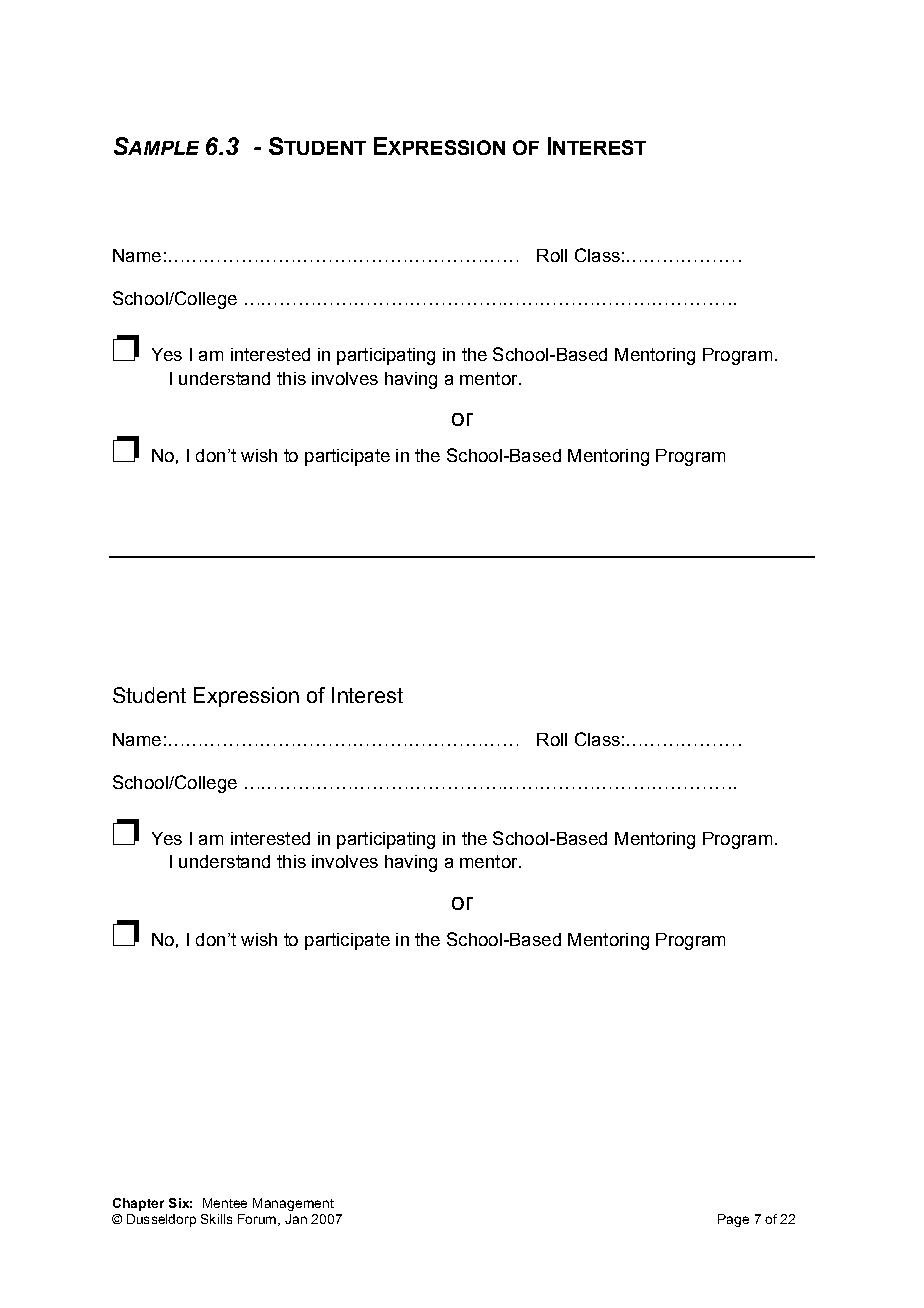 The image size is (924, 1308). I want to click on Management, so click(293, 1204).
